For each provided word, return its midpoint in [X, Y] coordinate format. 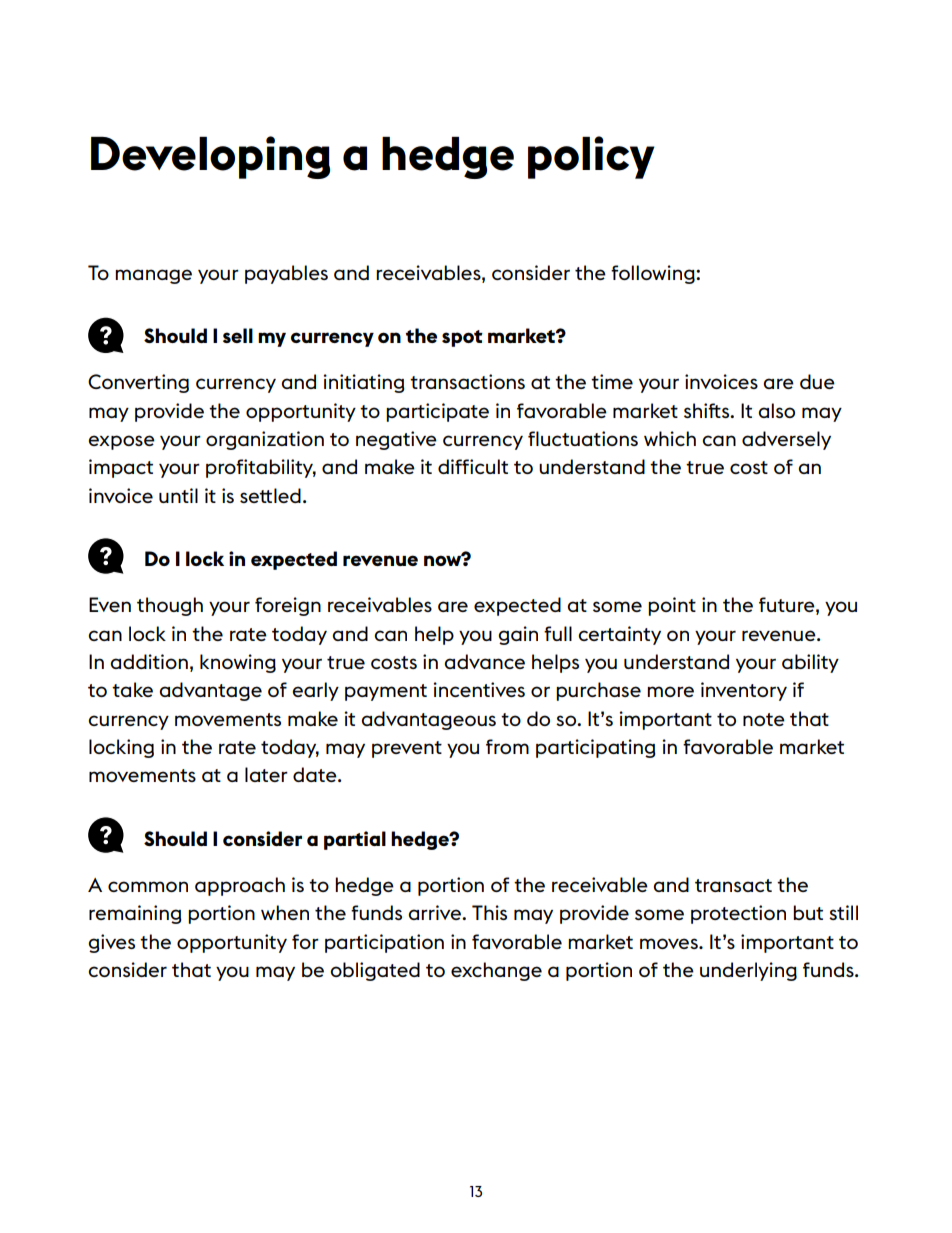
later [266, 774]
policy [591, 157]
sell [238, 335]
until [178, 495]
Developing [210, 157]
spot [462, 338]
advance [484, 661]
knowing [238, 663]
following [654, 274]
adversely [786, 440]
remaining [135, 914]
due [817, 381]
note [764, 719]
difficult [473, 466]
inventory [744, 691]
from [507, 746]
